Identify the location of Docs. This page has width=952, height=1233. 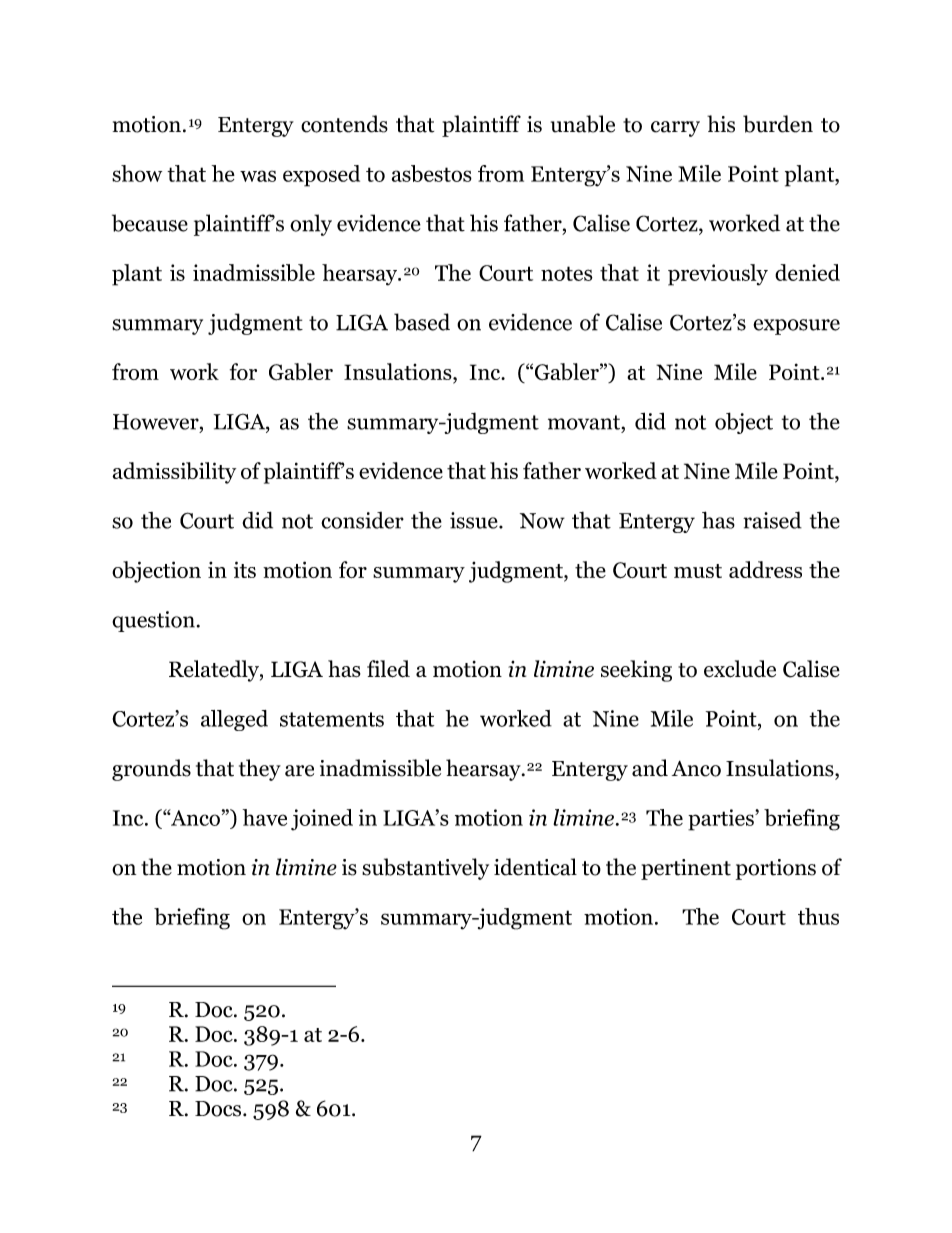
(218, 1109).
